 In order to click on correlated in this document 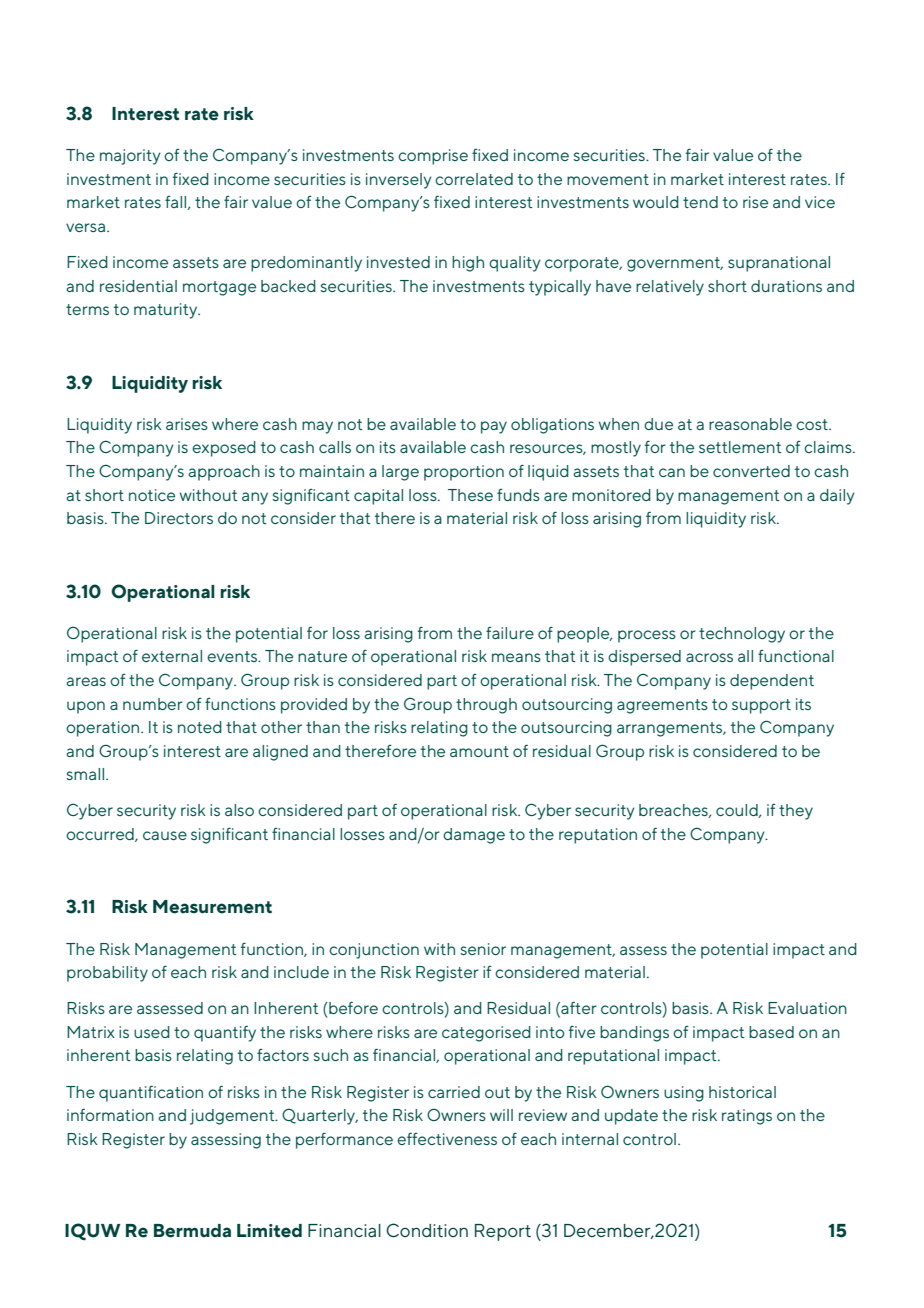, I will do `click(474, 179)`.
